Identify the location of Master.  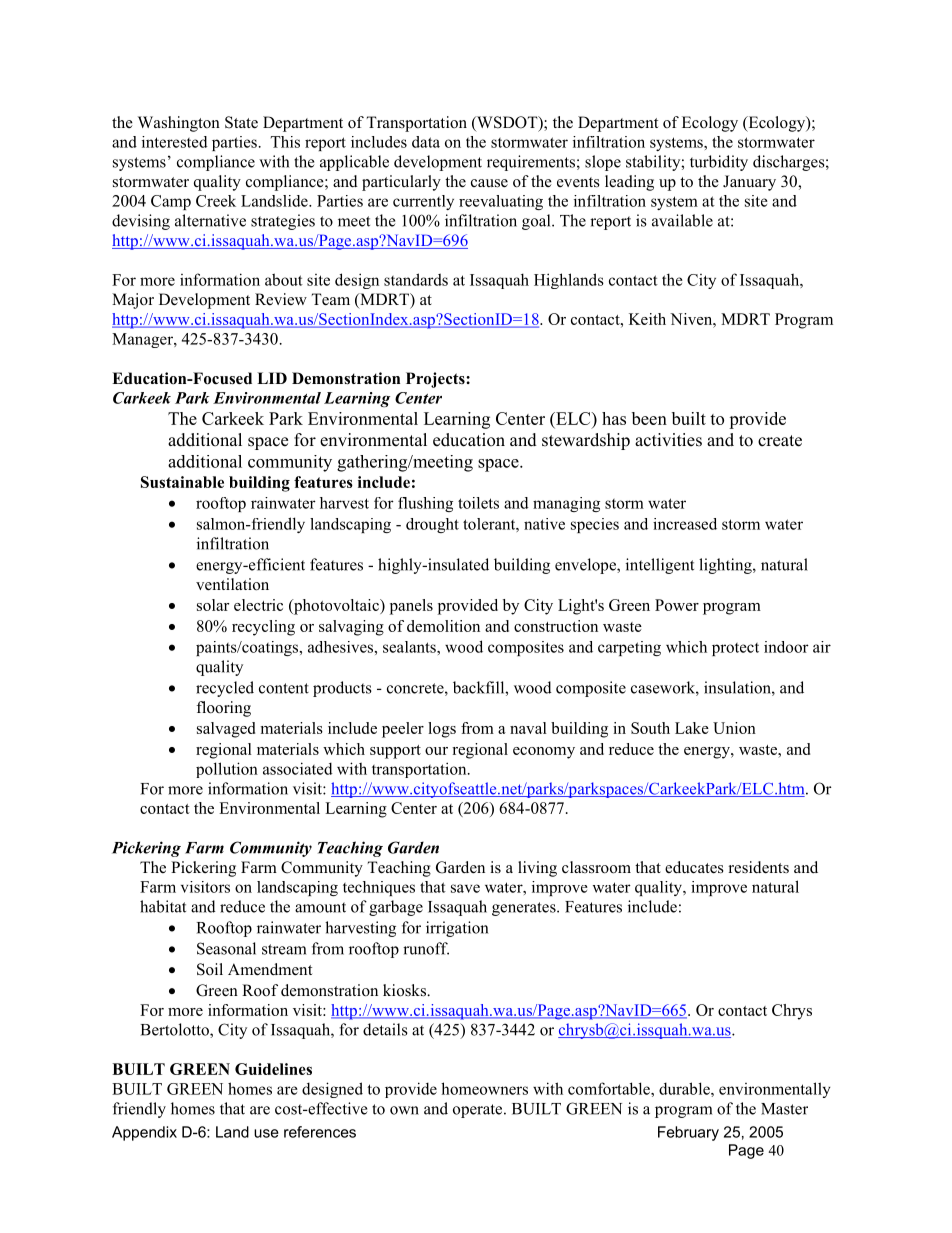
(784, 1109).
